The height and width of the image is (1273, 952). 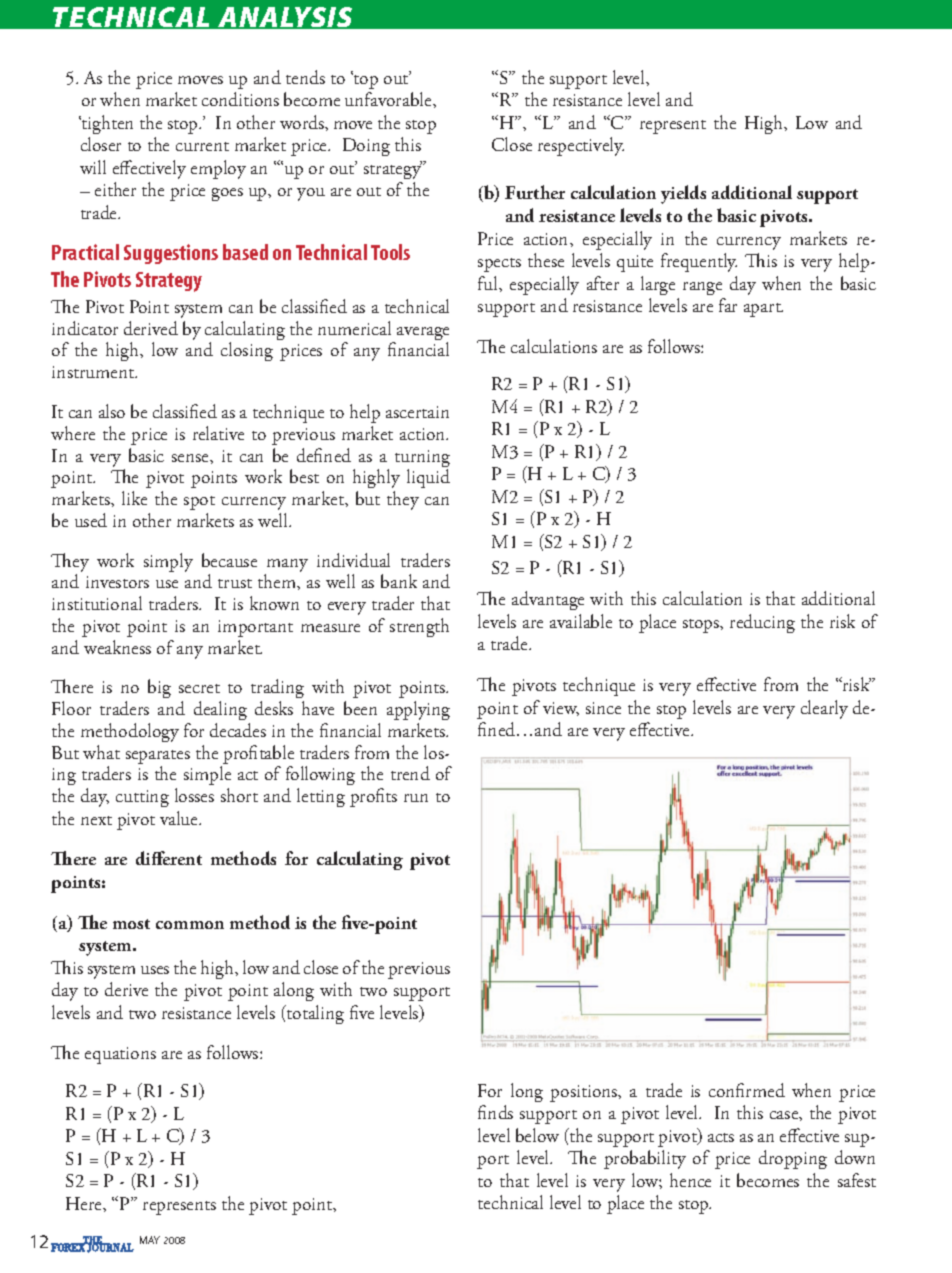 I want to click on yields, so click(x=683, y=194).
